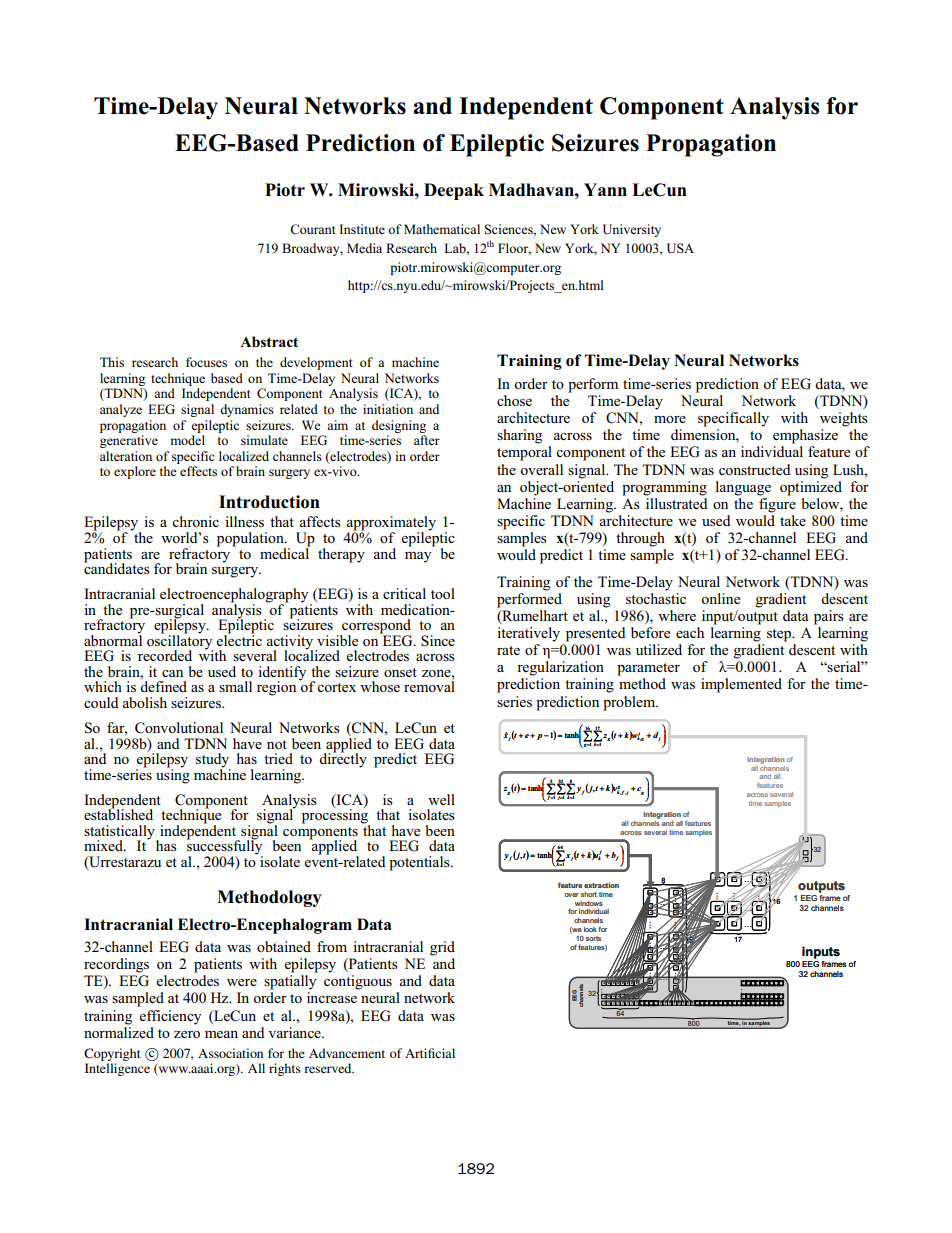 This screenshot has width=952, height=1233. What do you see at coordinates (514, 400) in the screenshot?
I see `chose` at bounding box center [514, 400].
